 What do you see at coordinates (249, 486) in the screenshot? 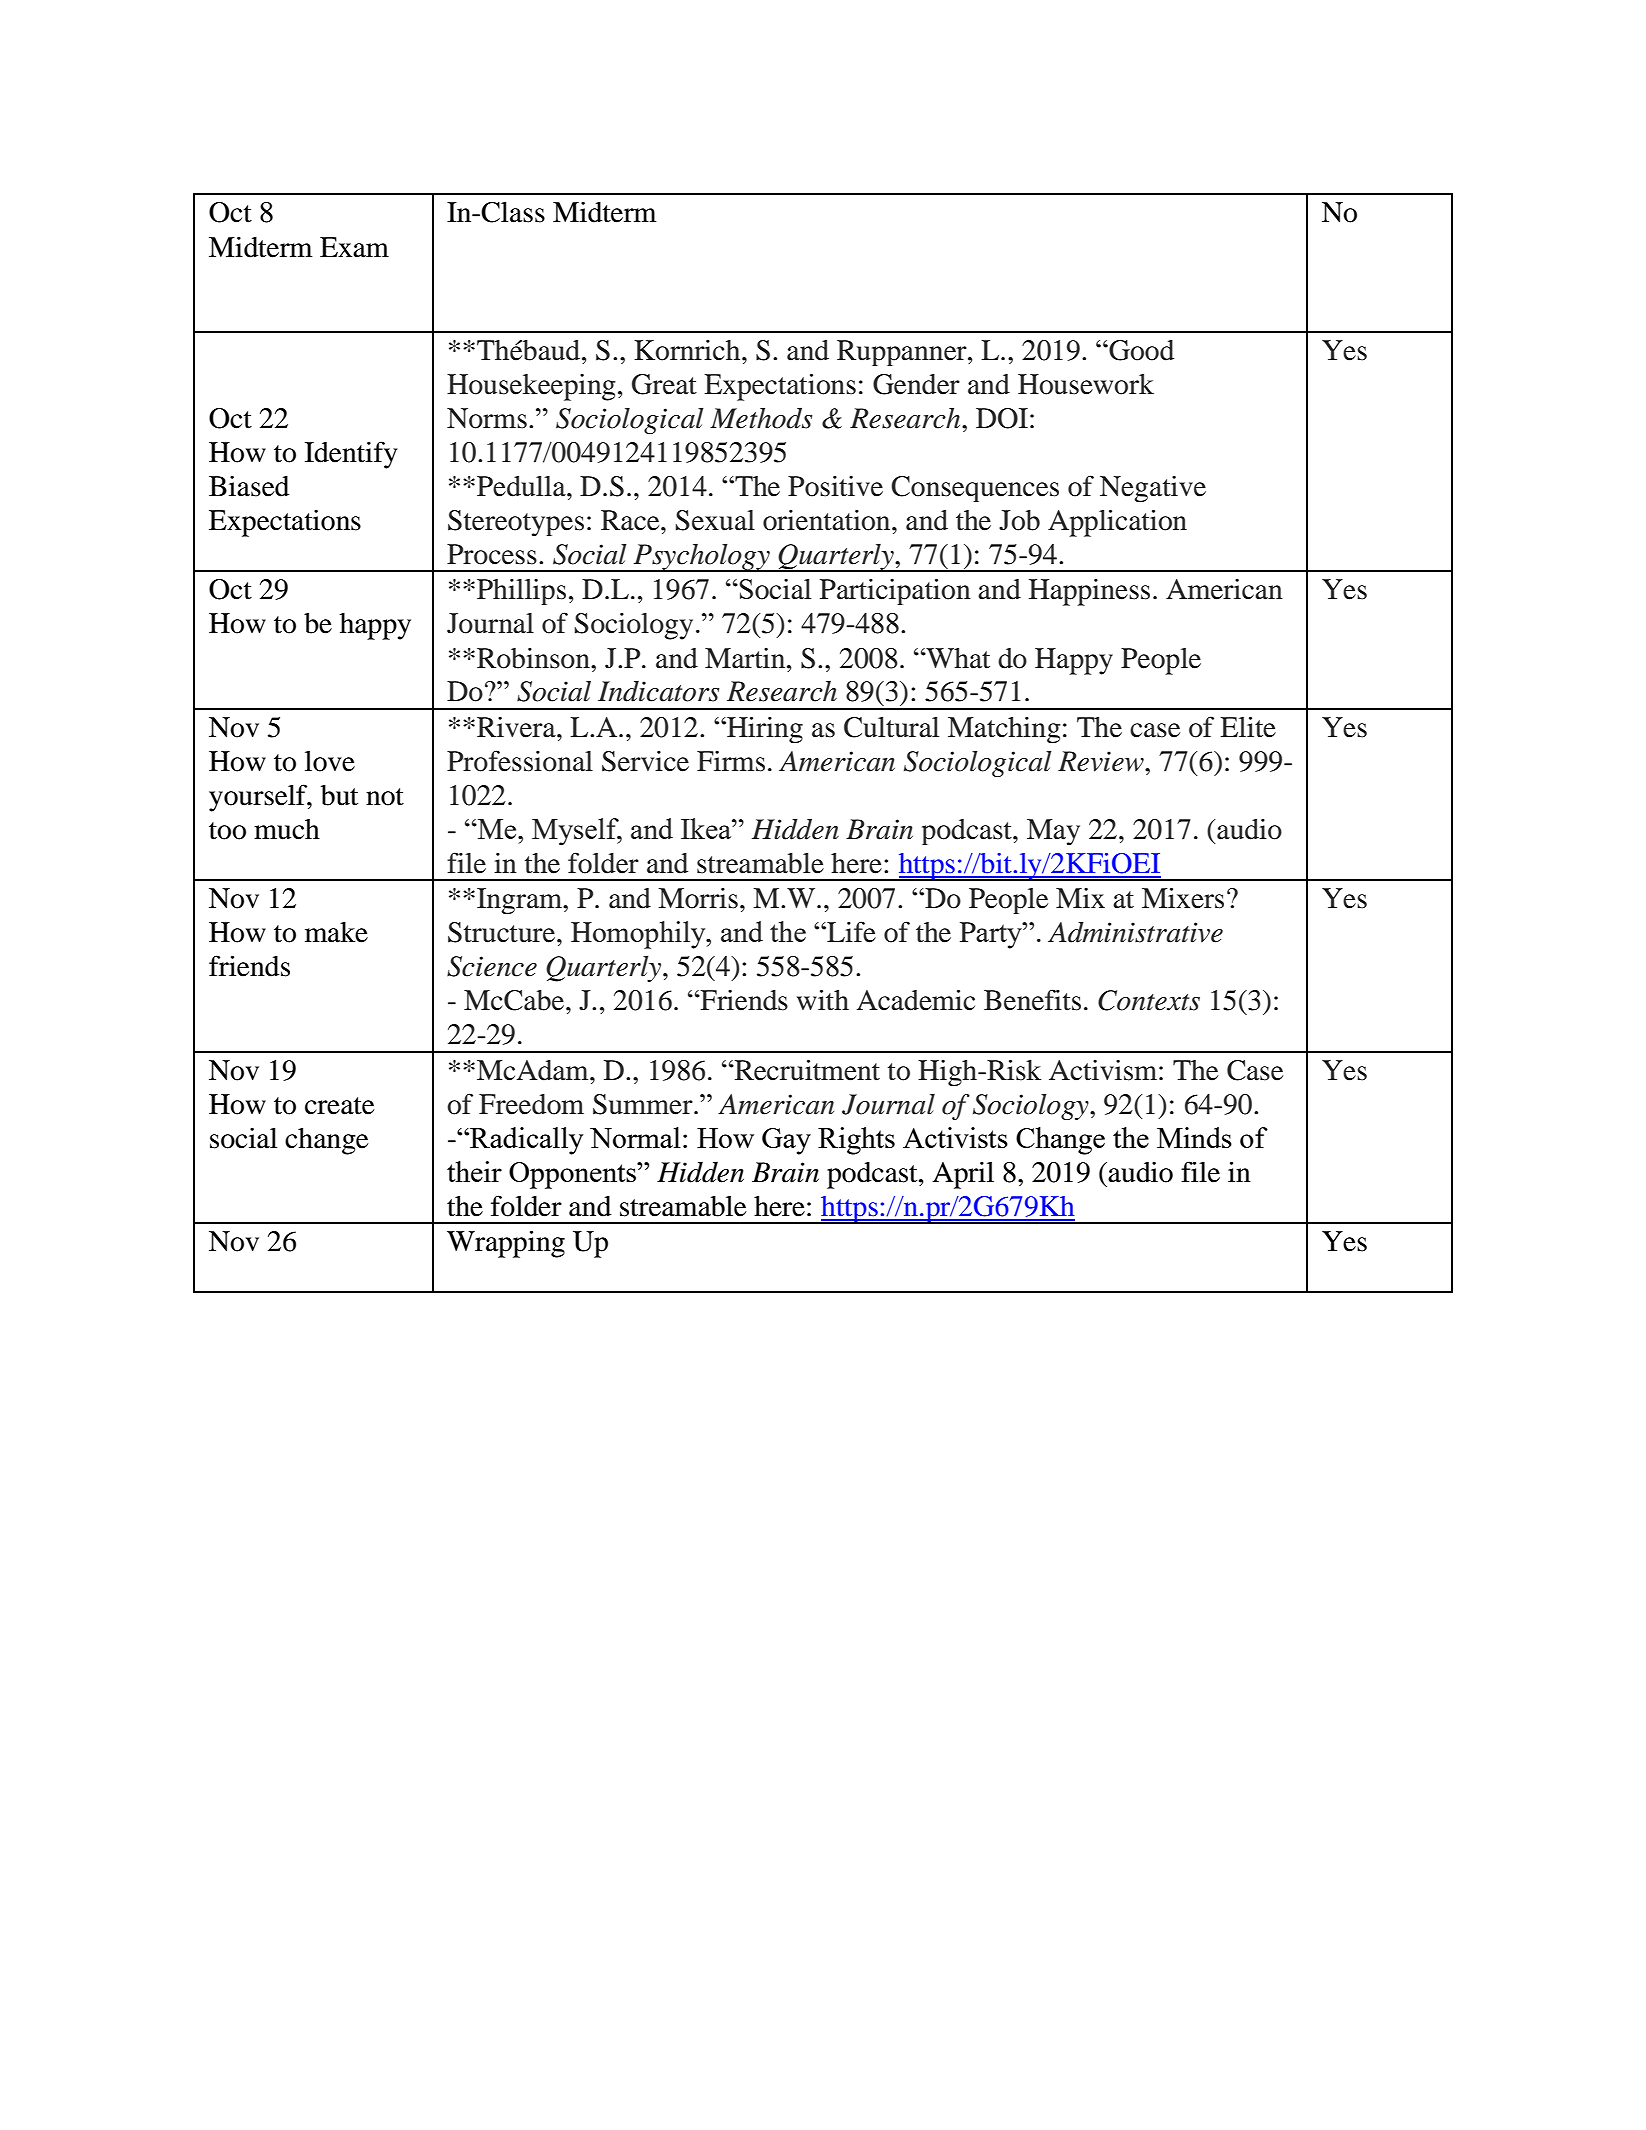
I see `Biased` at bounding box center [249, 486].
